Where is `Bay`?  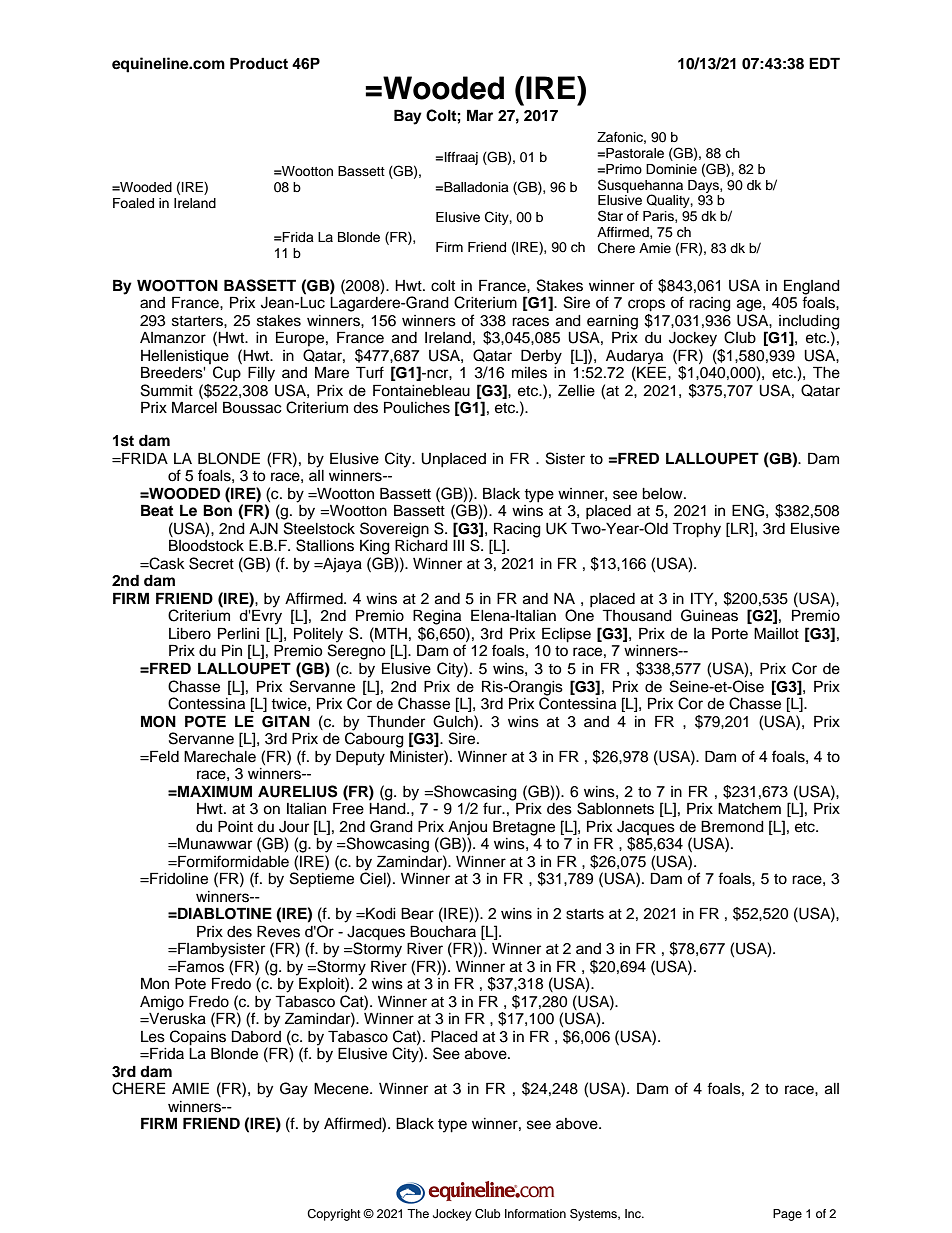 Bay is located at coordinates (408, 117).
